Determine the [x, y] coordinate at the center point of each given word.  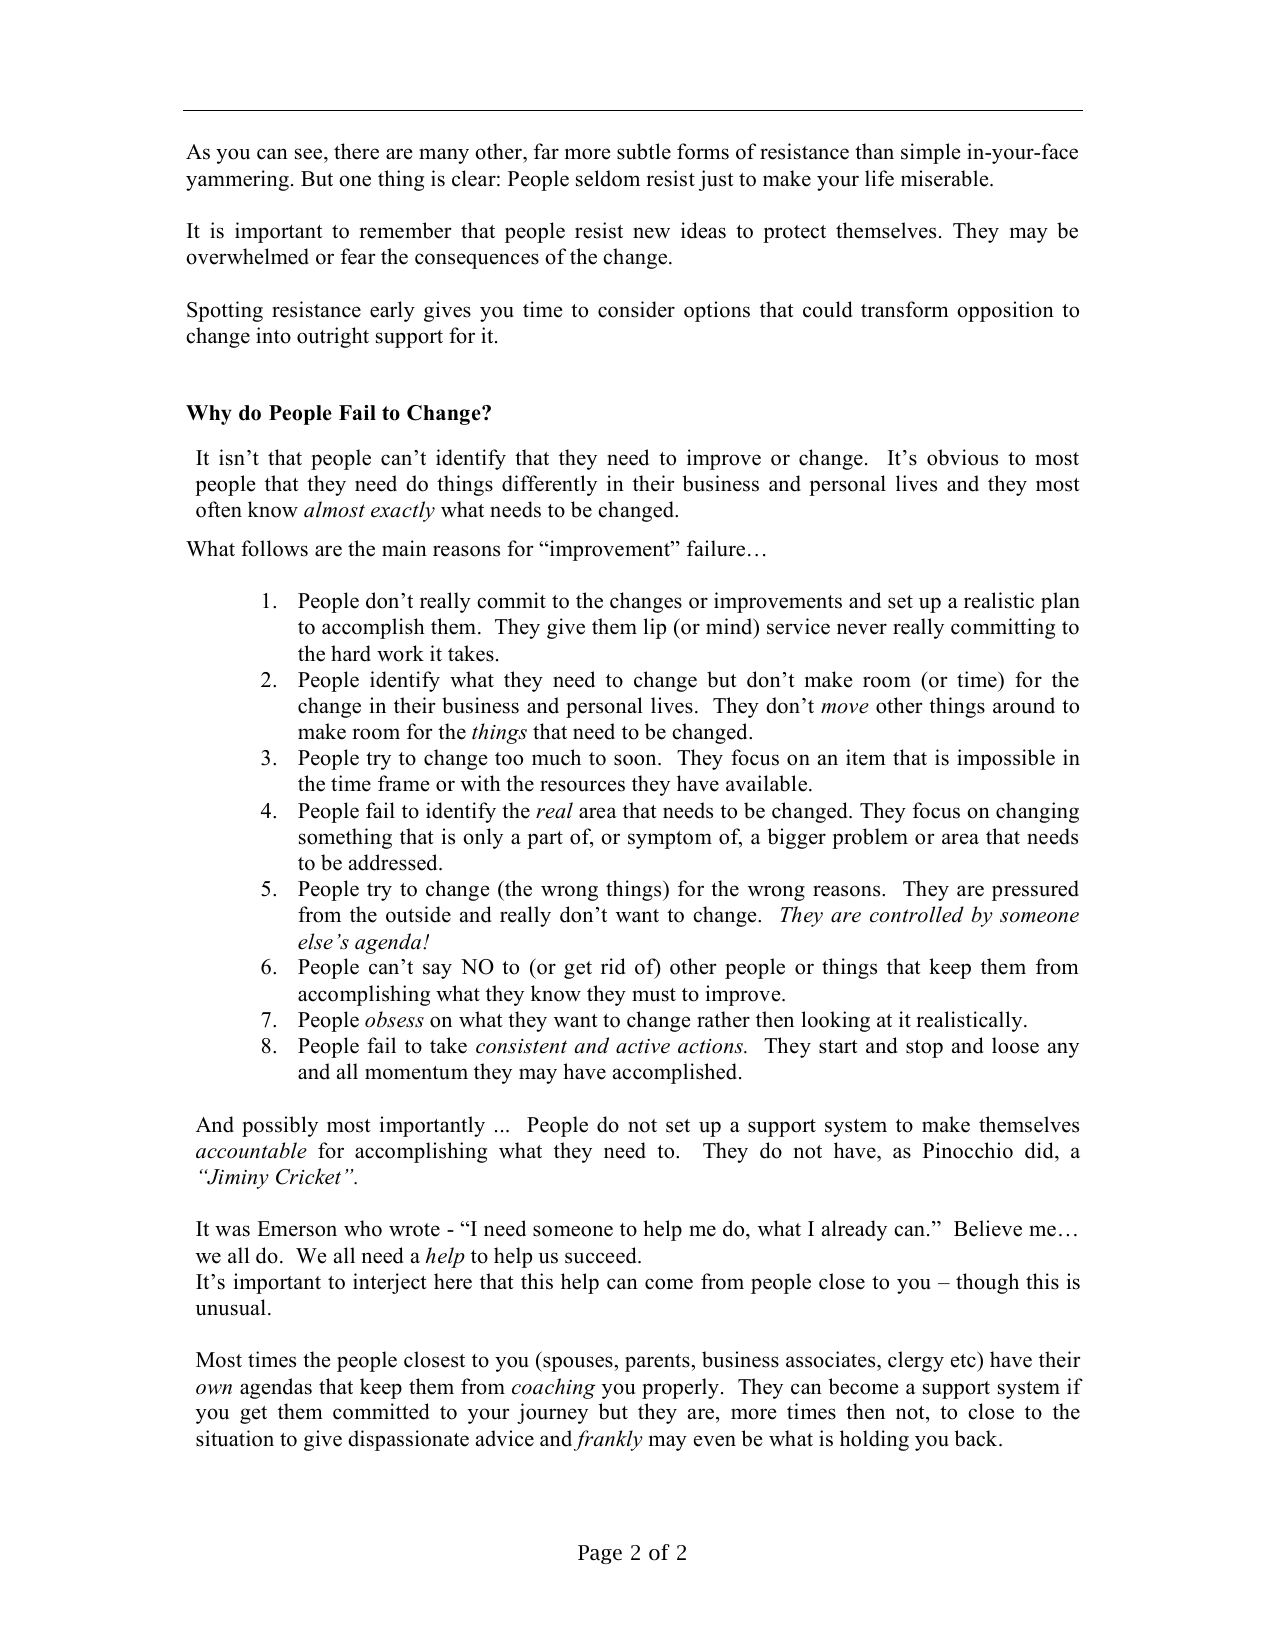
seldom [608, 178]
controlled [917, 914]
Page [600, 1554]
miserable [946, 178]
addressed [394, 862]
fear [358, 256]
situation [235, 1438]
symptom [670, 840]
